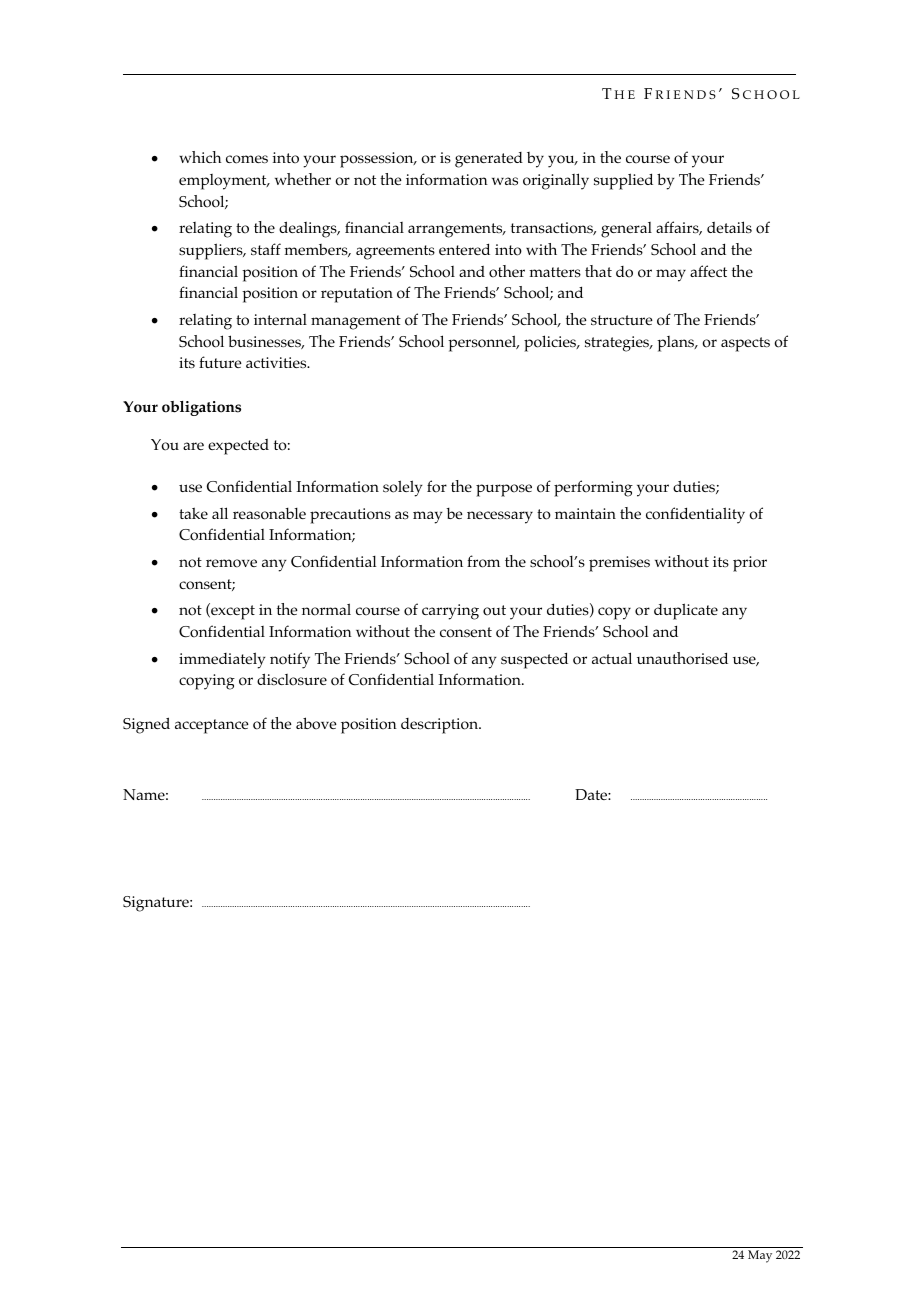 The height and width of the screenshot is (1308, 924). Describe the element at coordinates (489, 160) in the screenshot. I see `generated` at that location.
